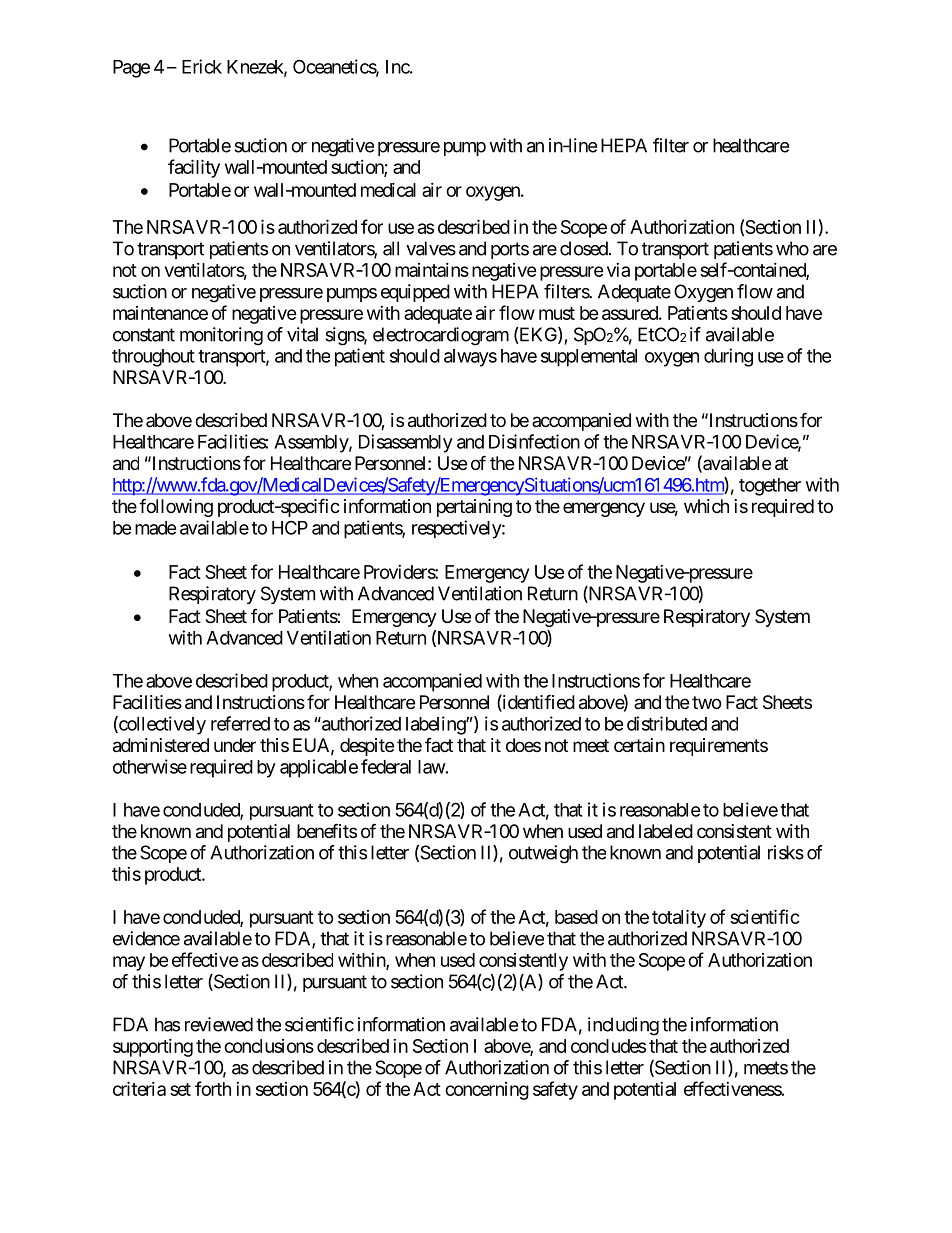 The height and width of the page is (1233, 952). What do you see at coordinates (728, 357) in the page?
I see `during` at bounding box center [728, 357].
